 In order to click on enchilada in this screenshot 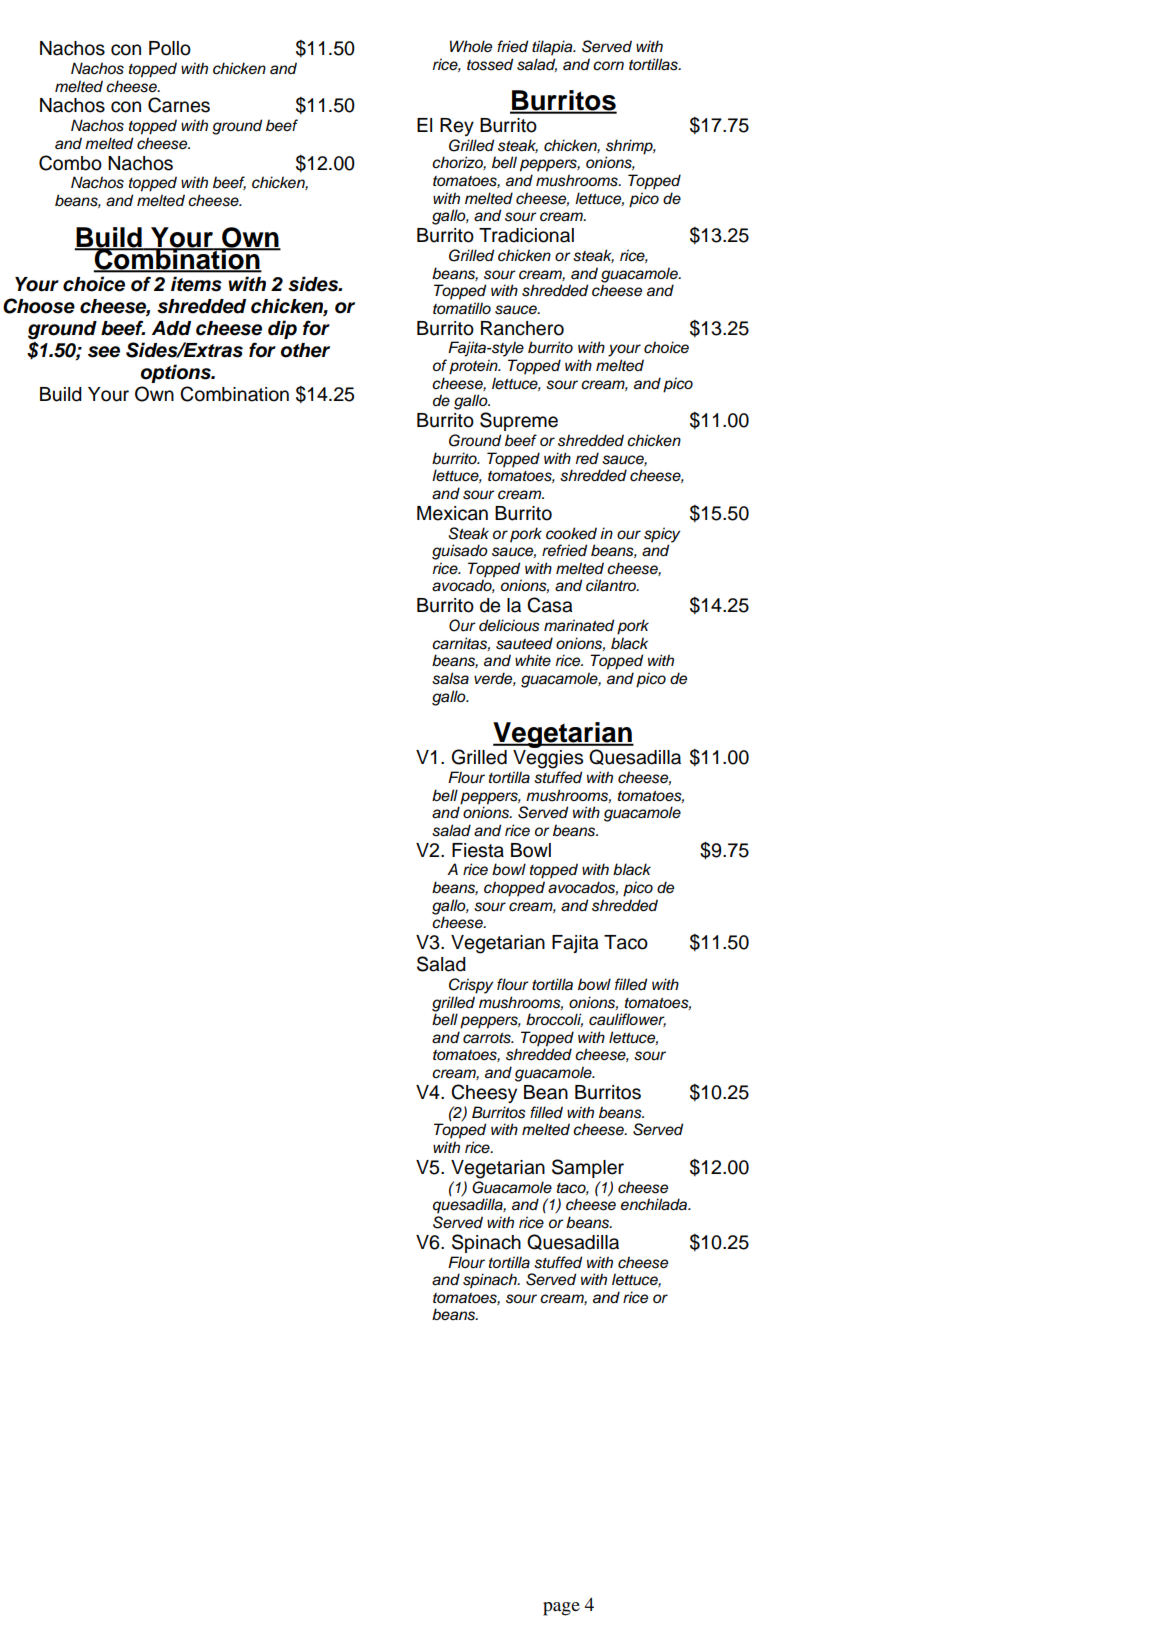, I will do `click(655, 1204)`.
